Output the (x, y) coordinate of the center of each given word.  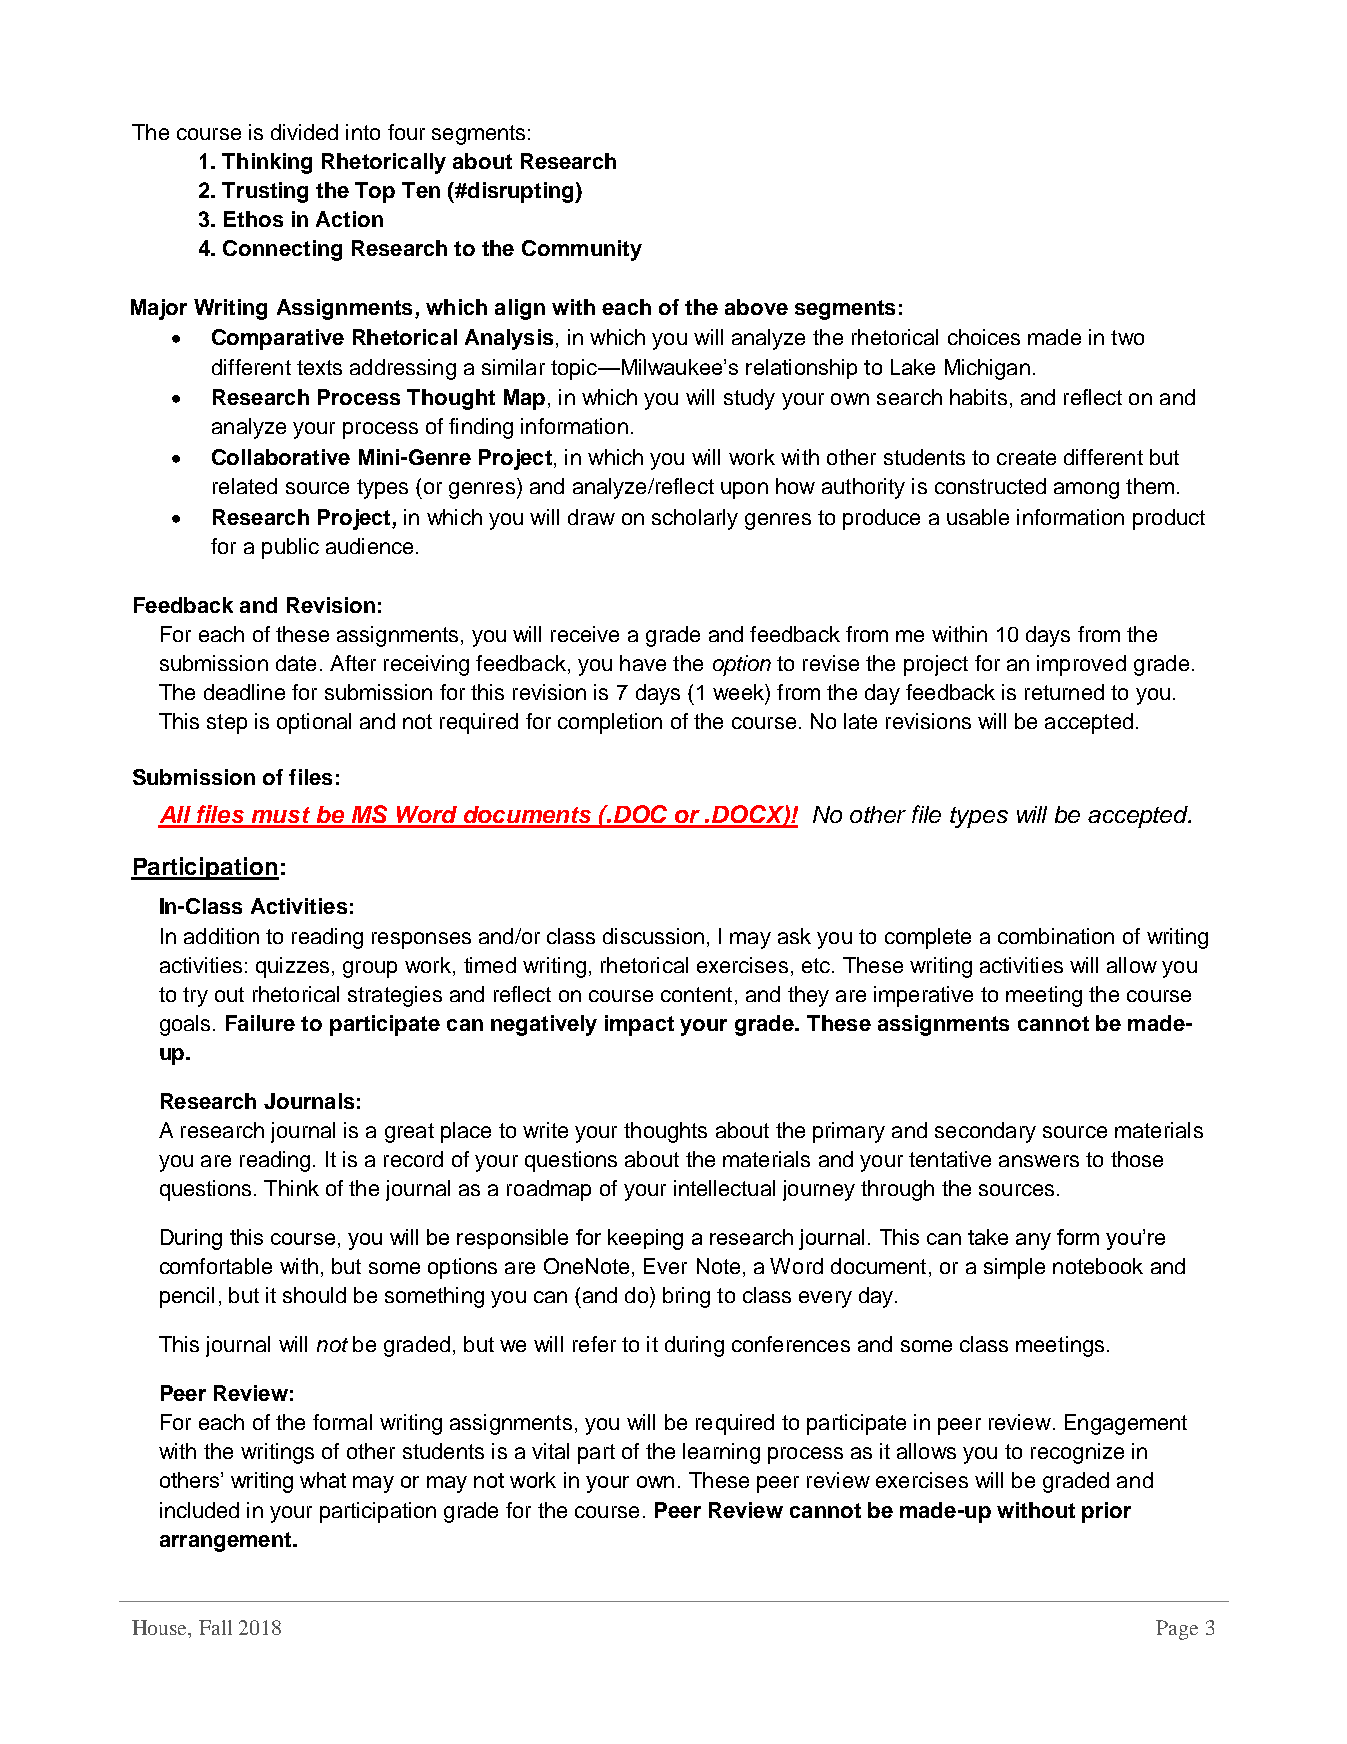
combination (1056, 936)
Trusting (265, 192)
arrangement (225, 1542)
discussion (653, 936)
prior (1106, 1512)
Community (582, 250)
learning (721, 1453)
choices (984, 337)
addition (221, 936)
